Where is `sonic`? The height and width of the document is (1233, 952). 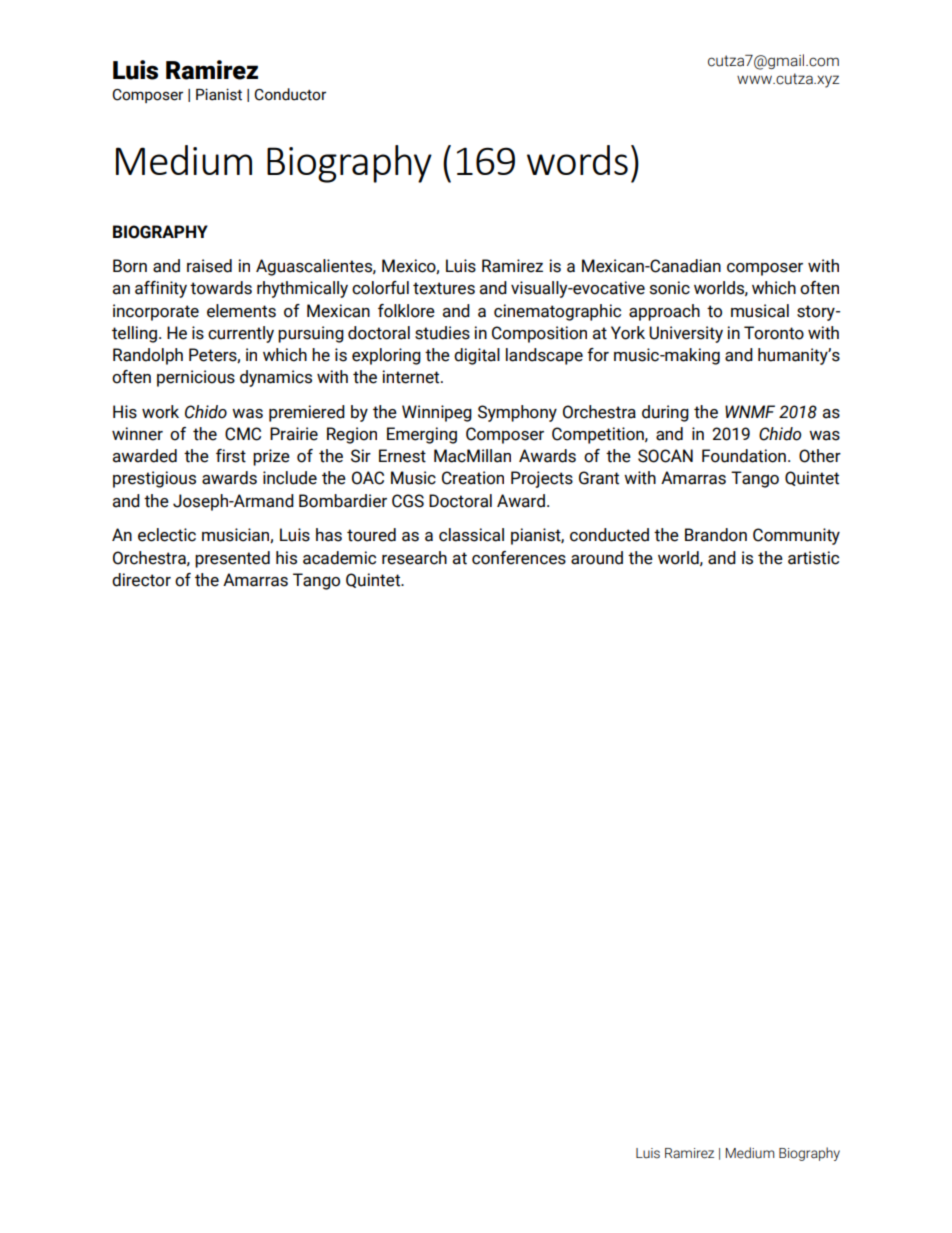
sonic is located at coordinates (670, 288).
